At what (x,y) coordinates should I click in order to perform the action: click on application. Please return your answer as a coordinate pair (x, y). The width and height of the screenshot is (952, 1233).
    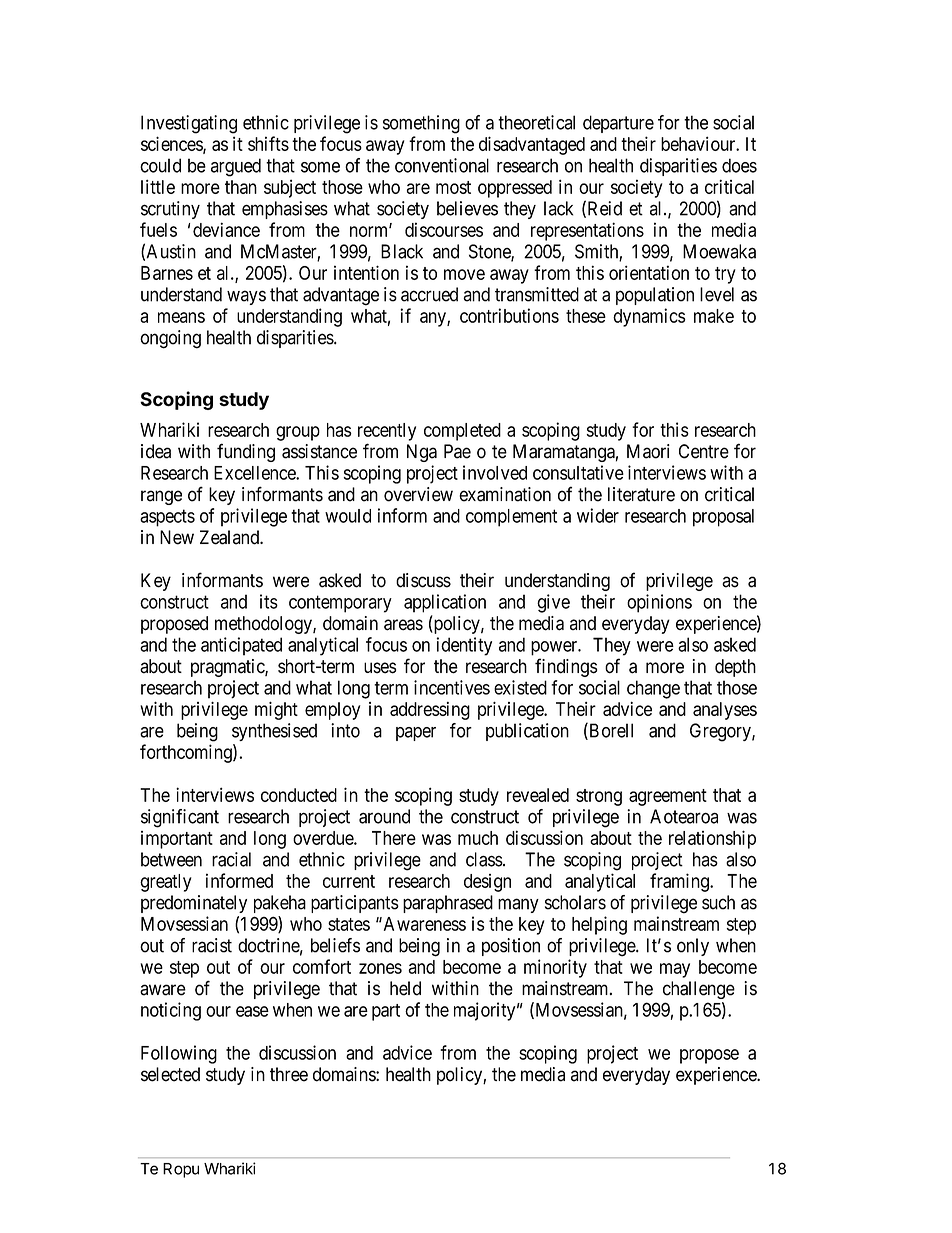
    Looking at the image, I should click on (445, 603).
